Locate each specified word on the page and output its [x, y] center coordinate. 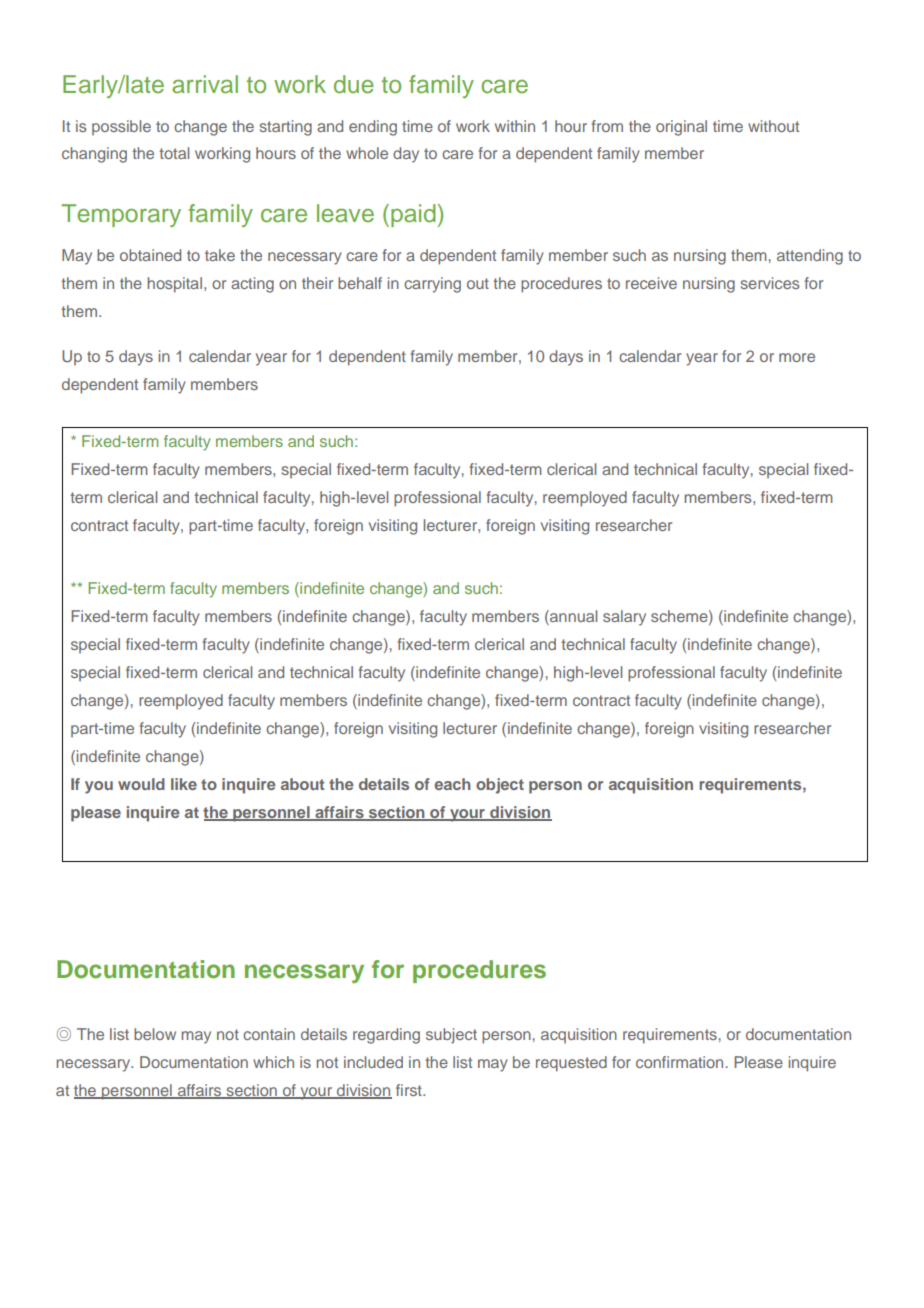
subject [451, 1036]
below [155, 1034]
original [681, 128]
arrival [205, 84]
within [515, 126]
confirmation [679, 1062]
